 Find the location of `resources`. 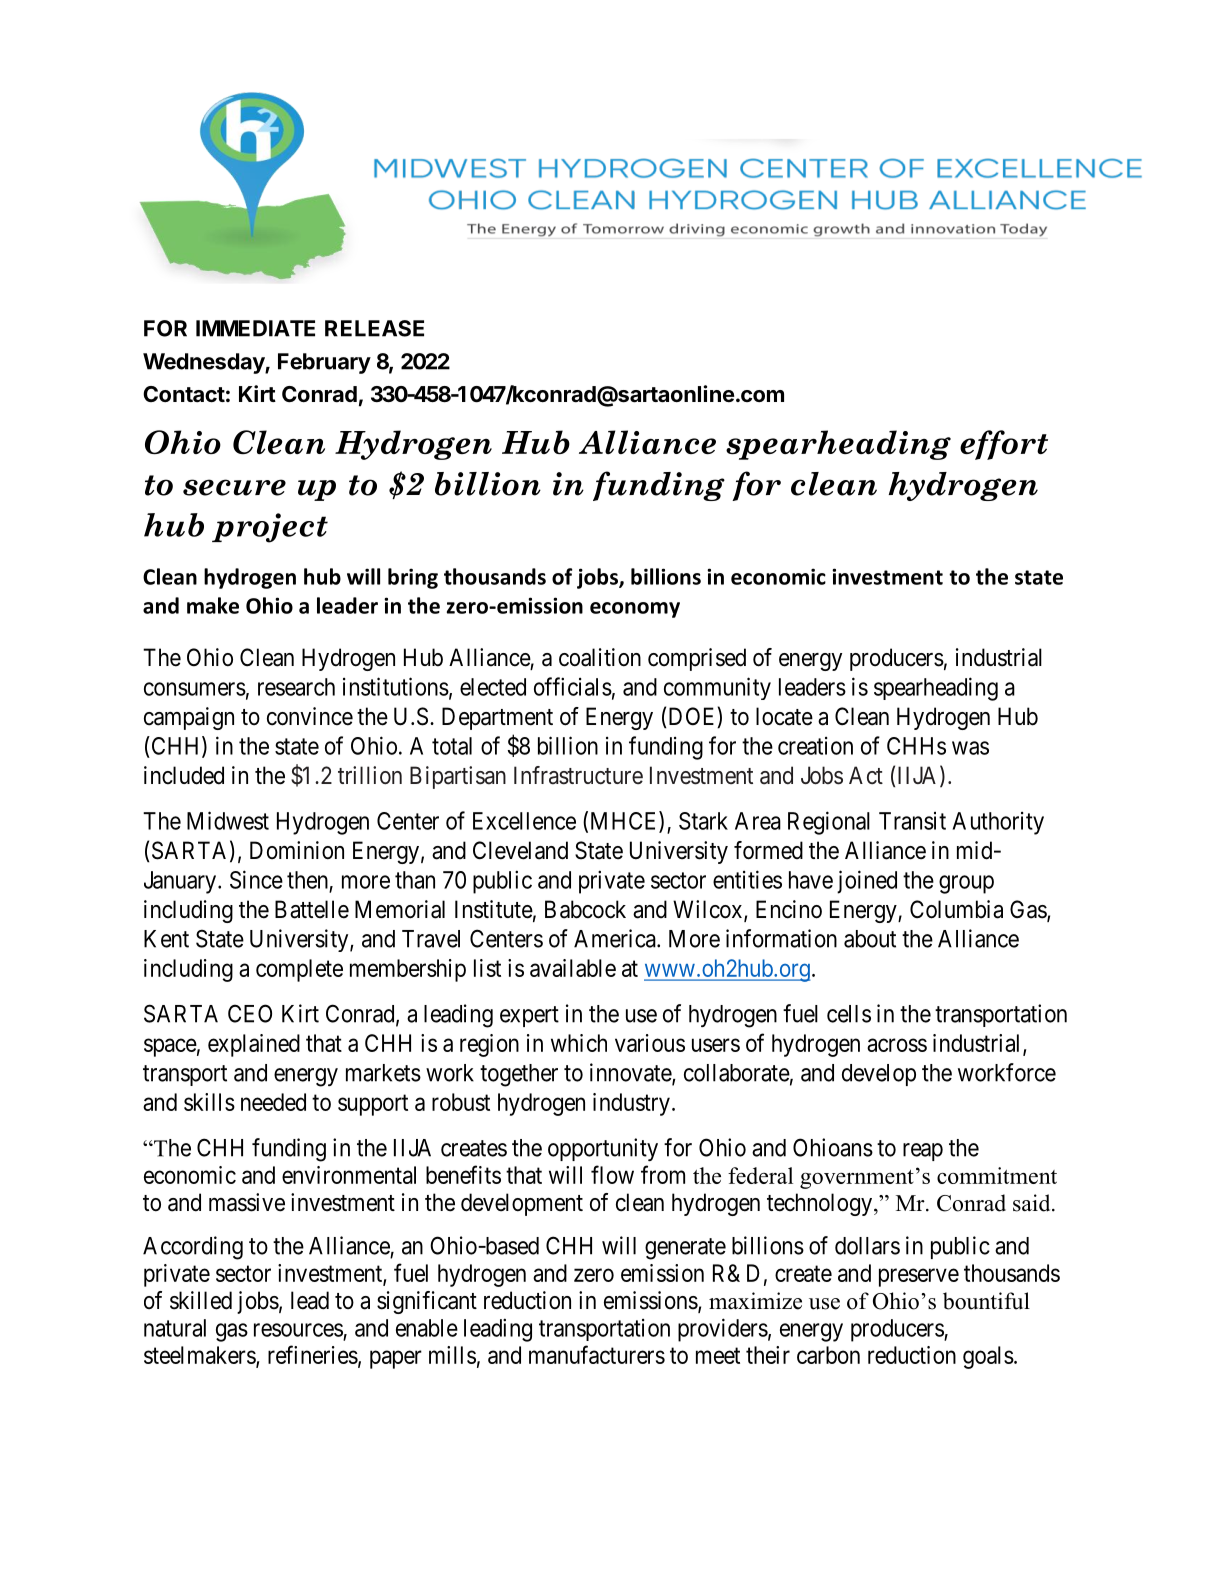

resources is located at coordinates (298, 1330).
